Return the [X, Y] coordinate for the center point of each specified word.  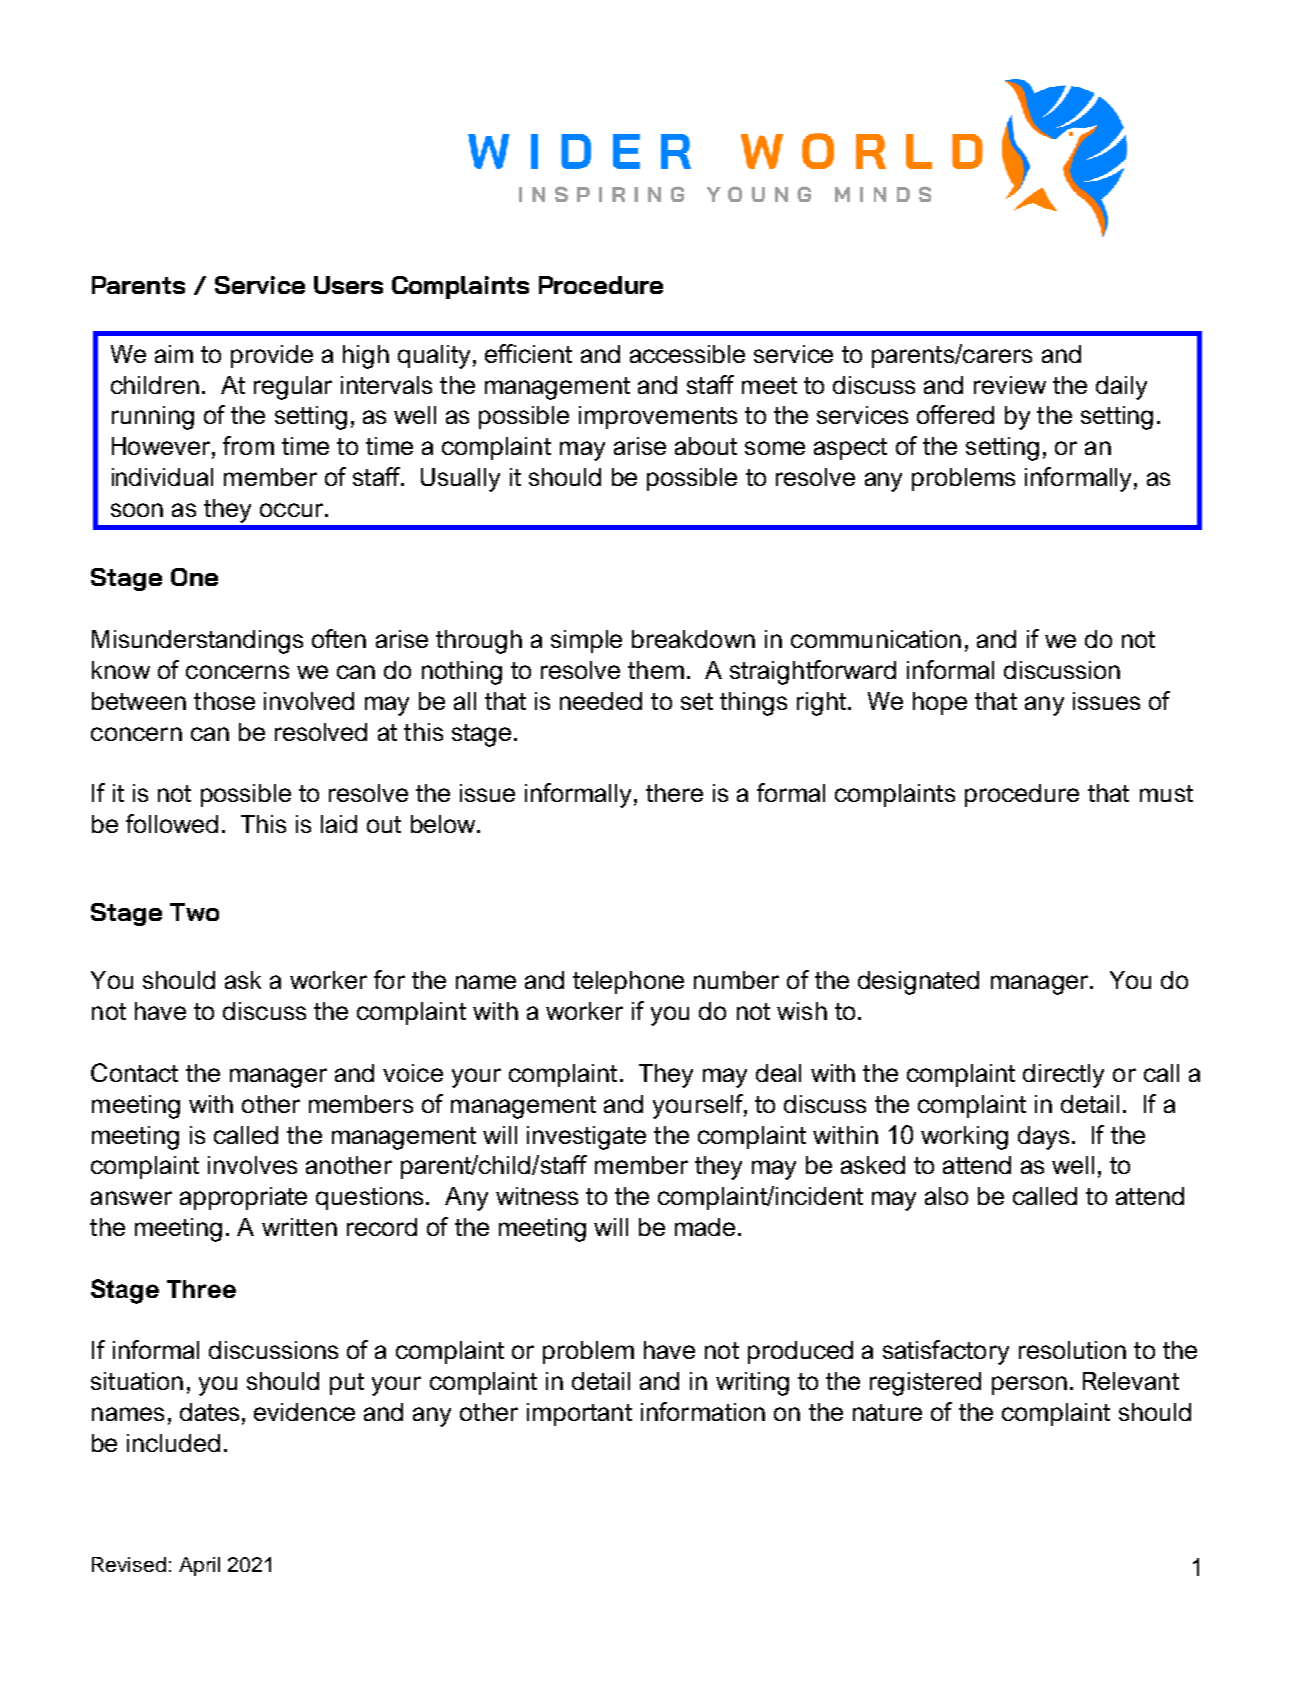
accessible [687, 354]
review [1010, 385]
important [579, 1414]
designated [918, 983]
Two [194, 912]
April [199, 1566]
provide [272, 356]
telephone [628, 982]
